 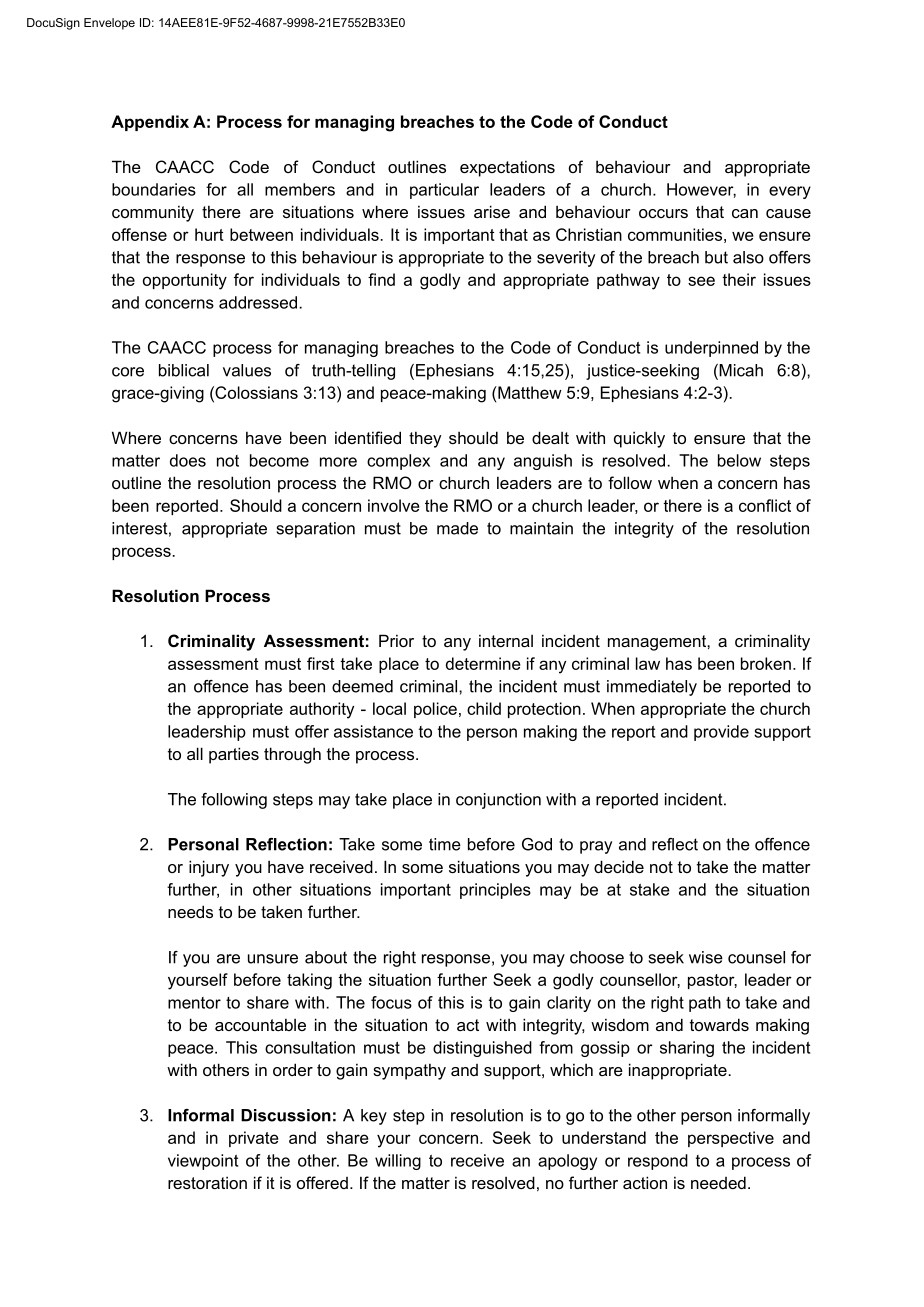 I want to click on boundaries, so click(x=154, y=189).
